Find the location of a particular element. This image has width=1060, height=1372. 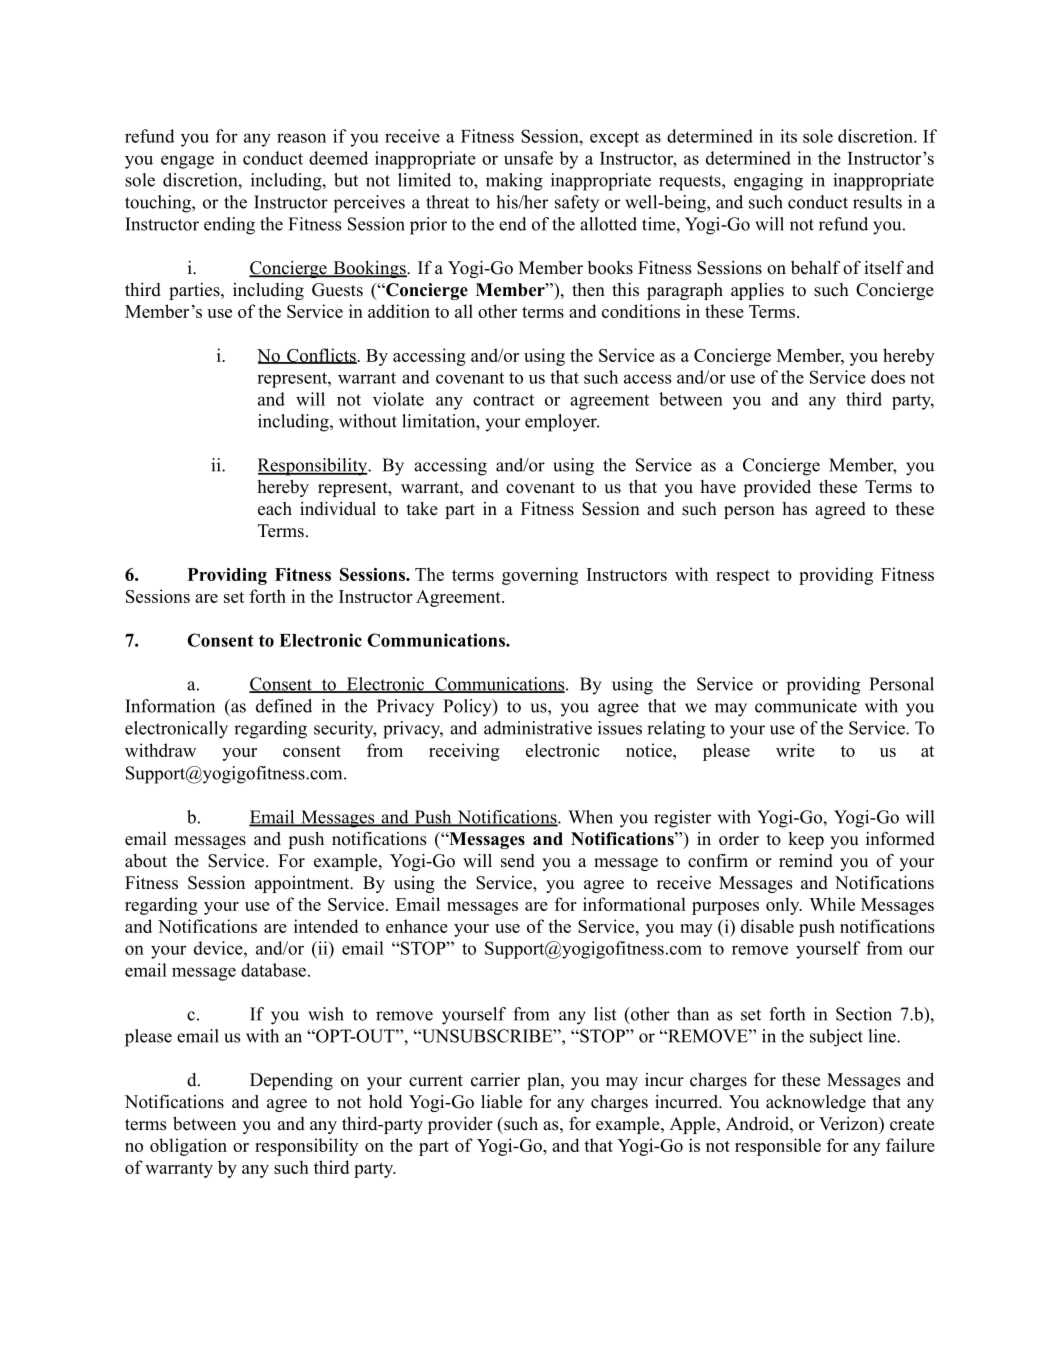

unsafe is located at coordinates (528, 158).
